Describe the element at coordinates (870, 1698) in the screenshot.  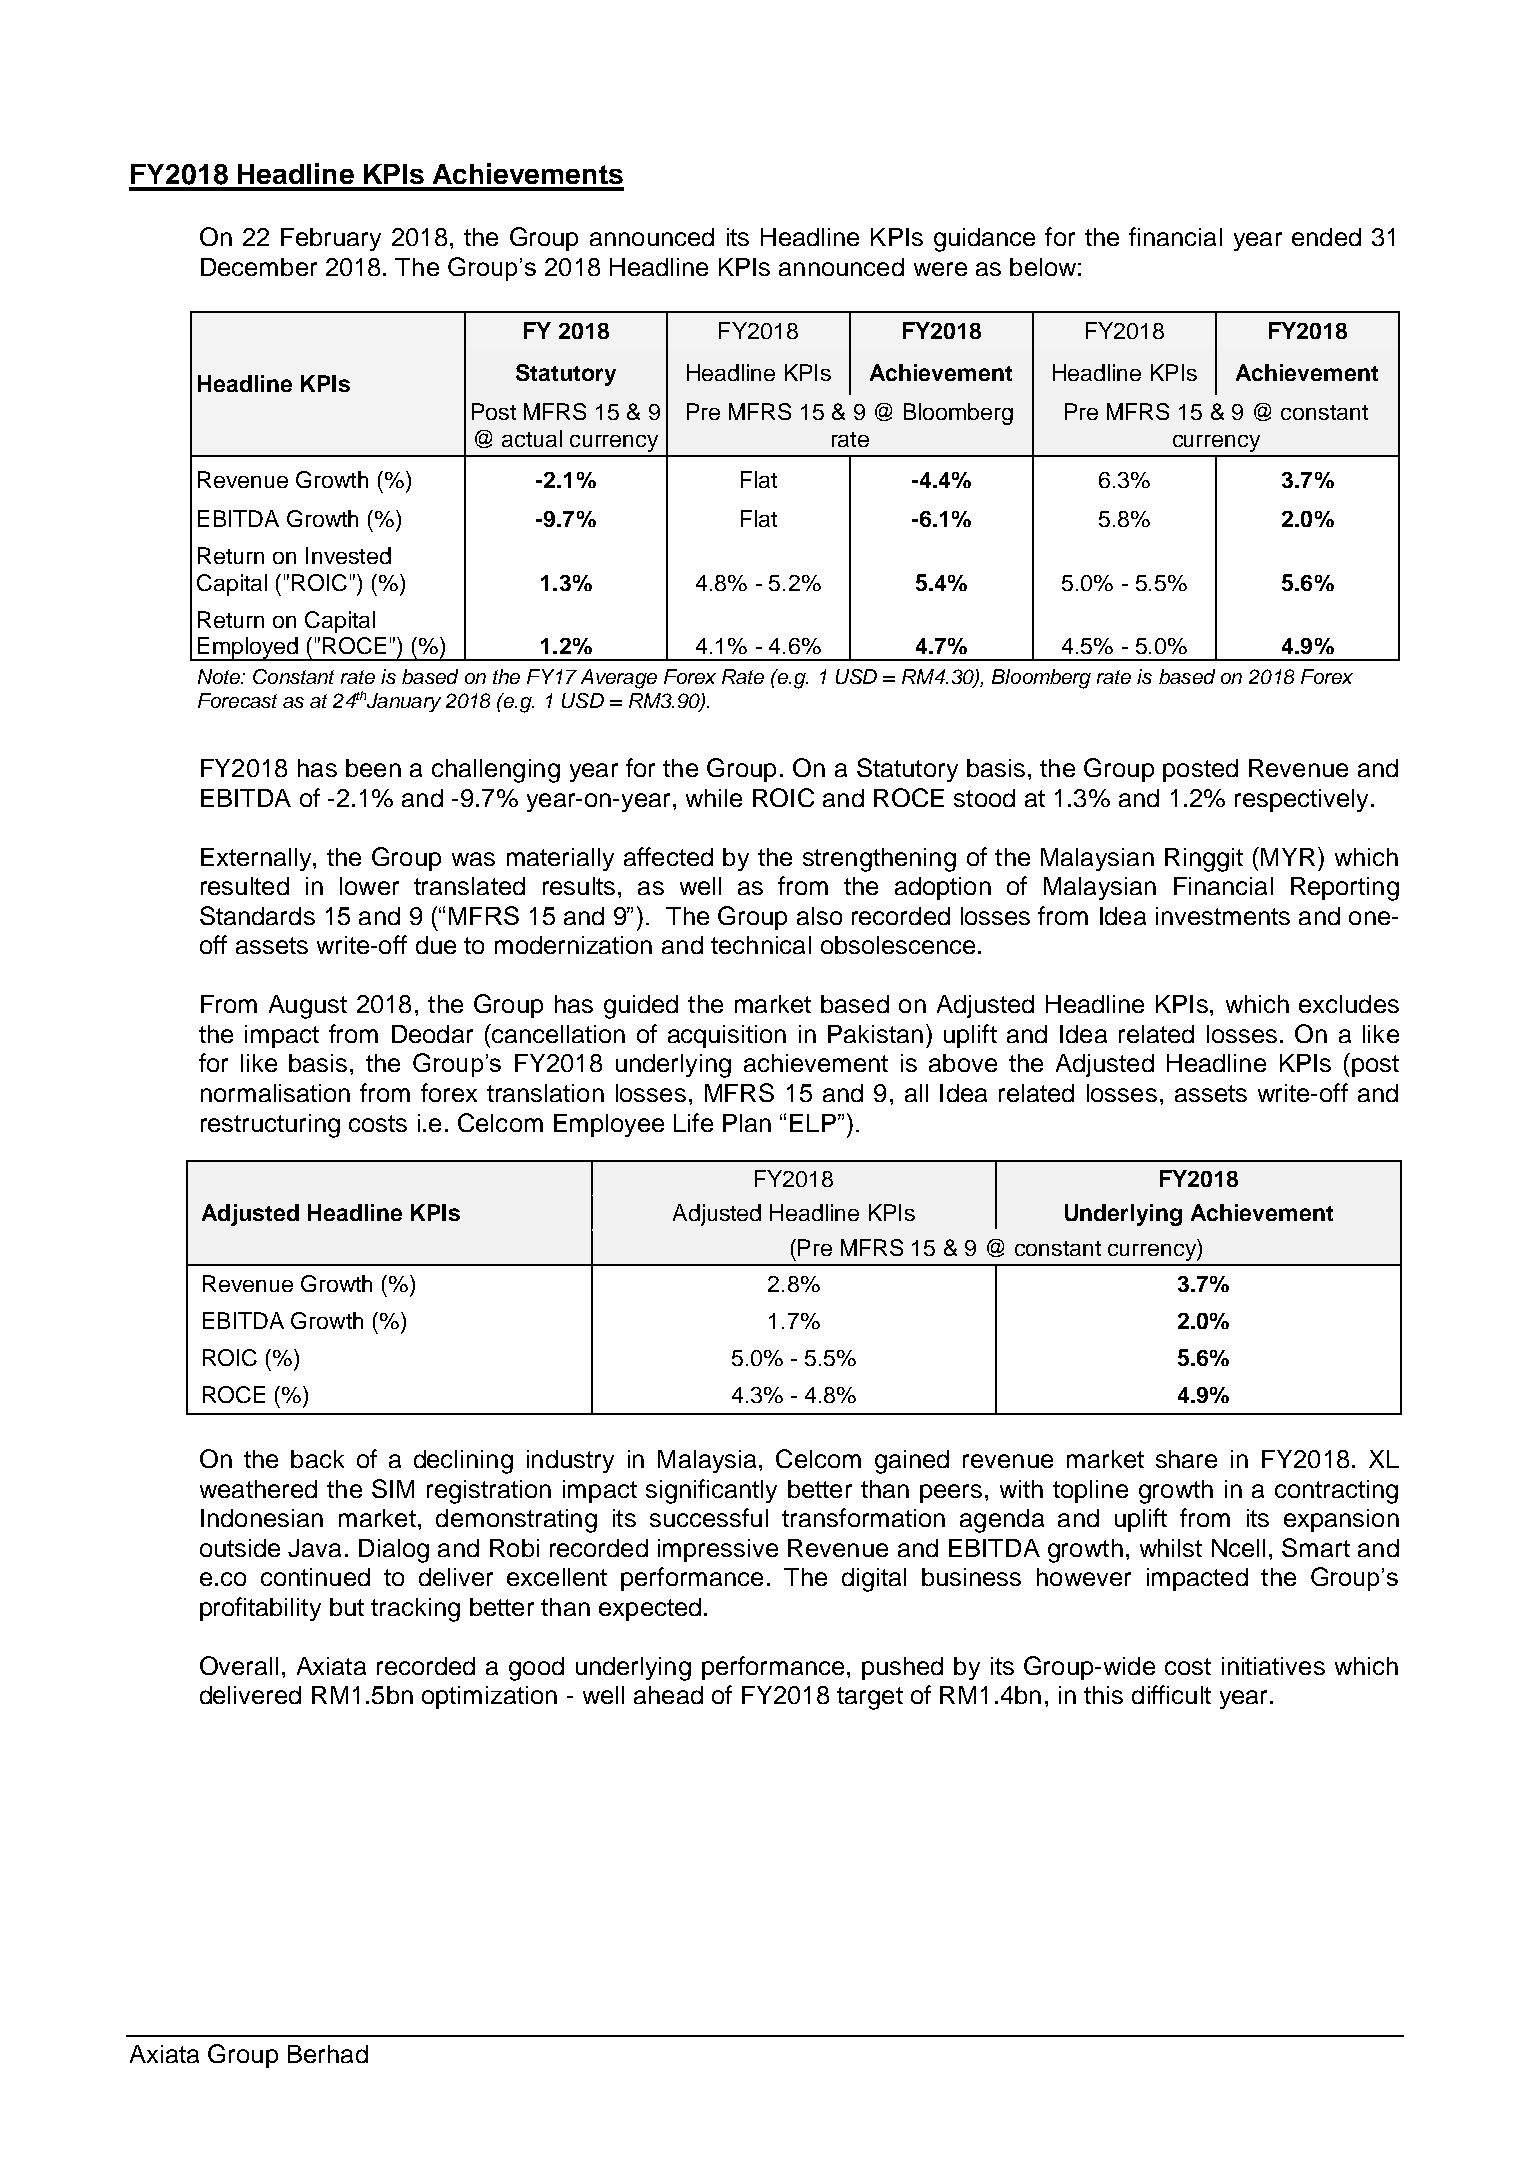
I see `target` at that location.
